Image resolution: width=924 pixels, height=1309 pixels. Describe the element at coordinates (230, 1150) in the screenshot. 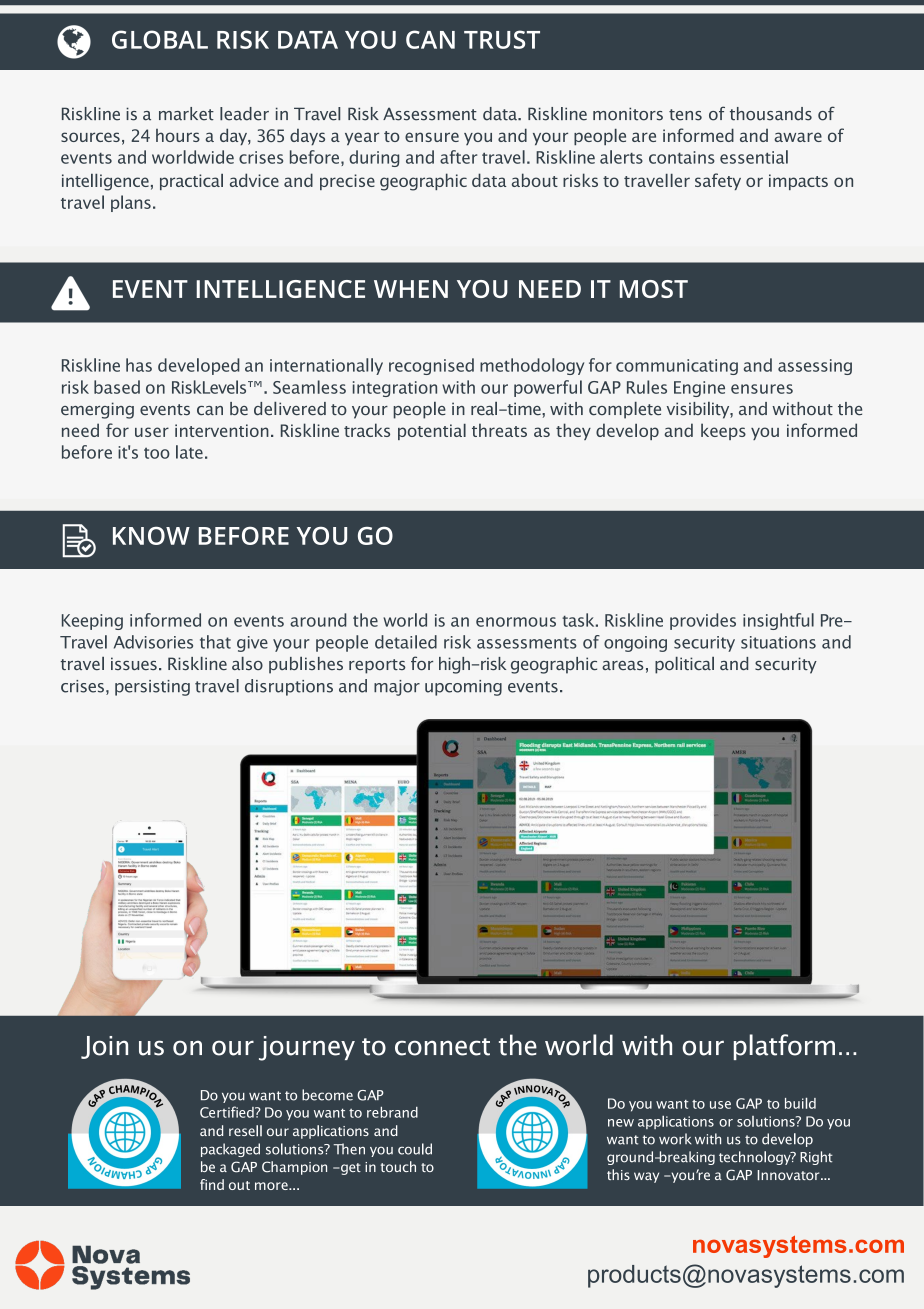

I see `packaged` at that location.
